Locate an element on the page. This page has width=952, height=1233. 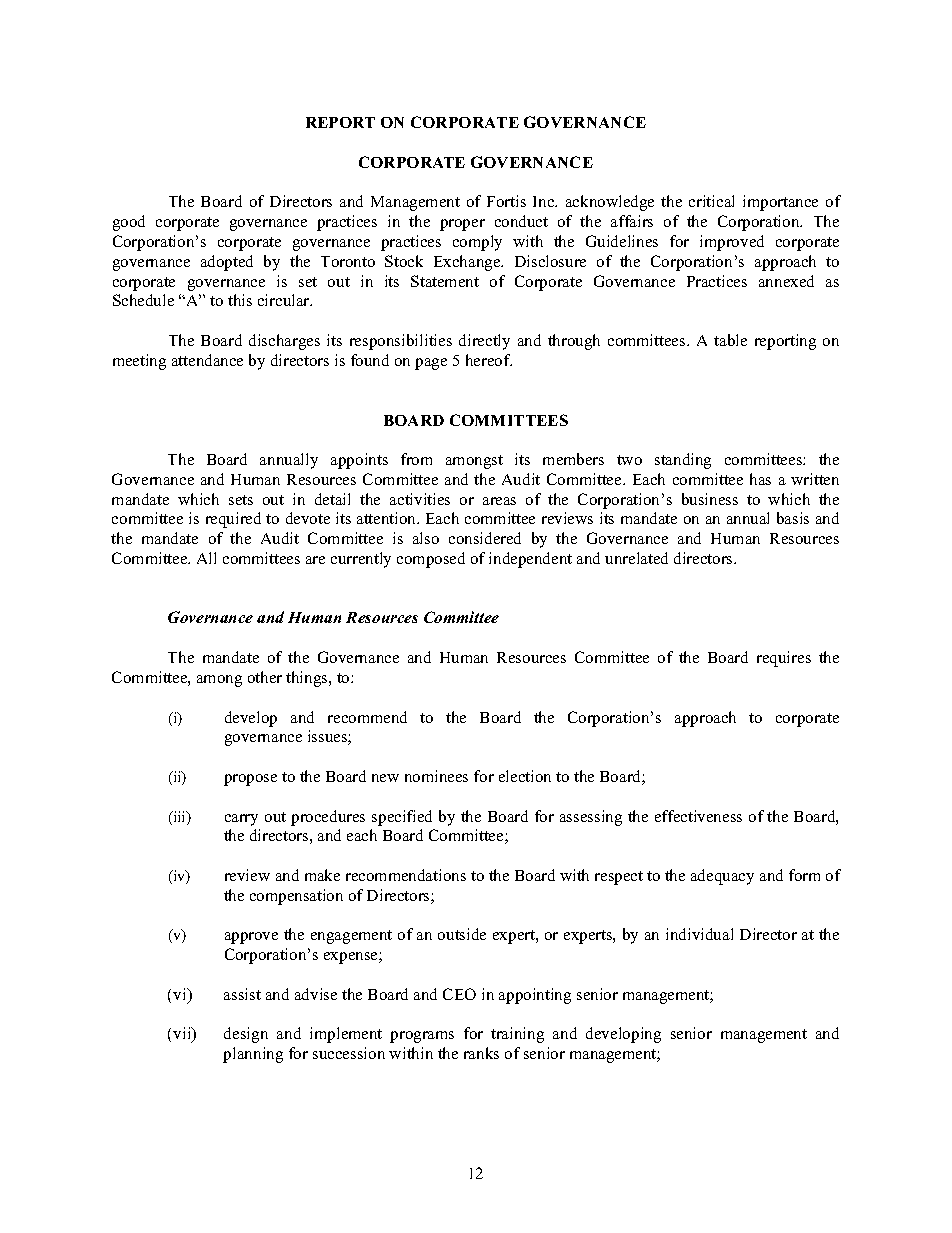
improved is located at coordinates (732, 243).
